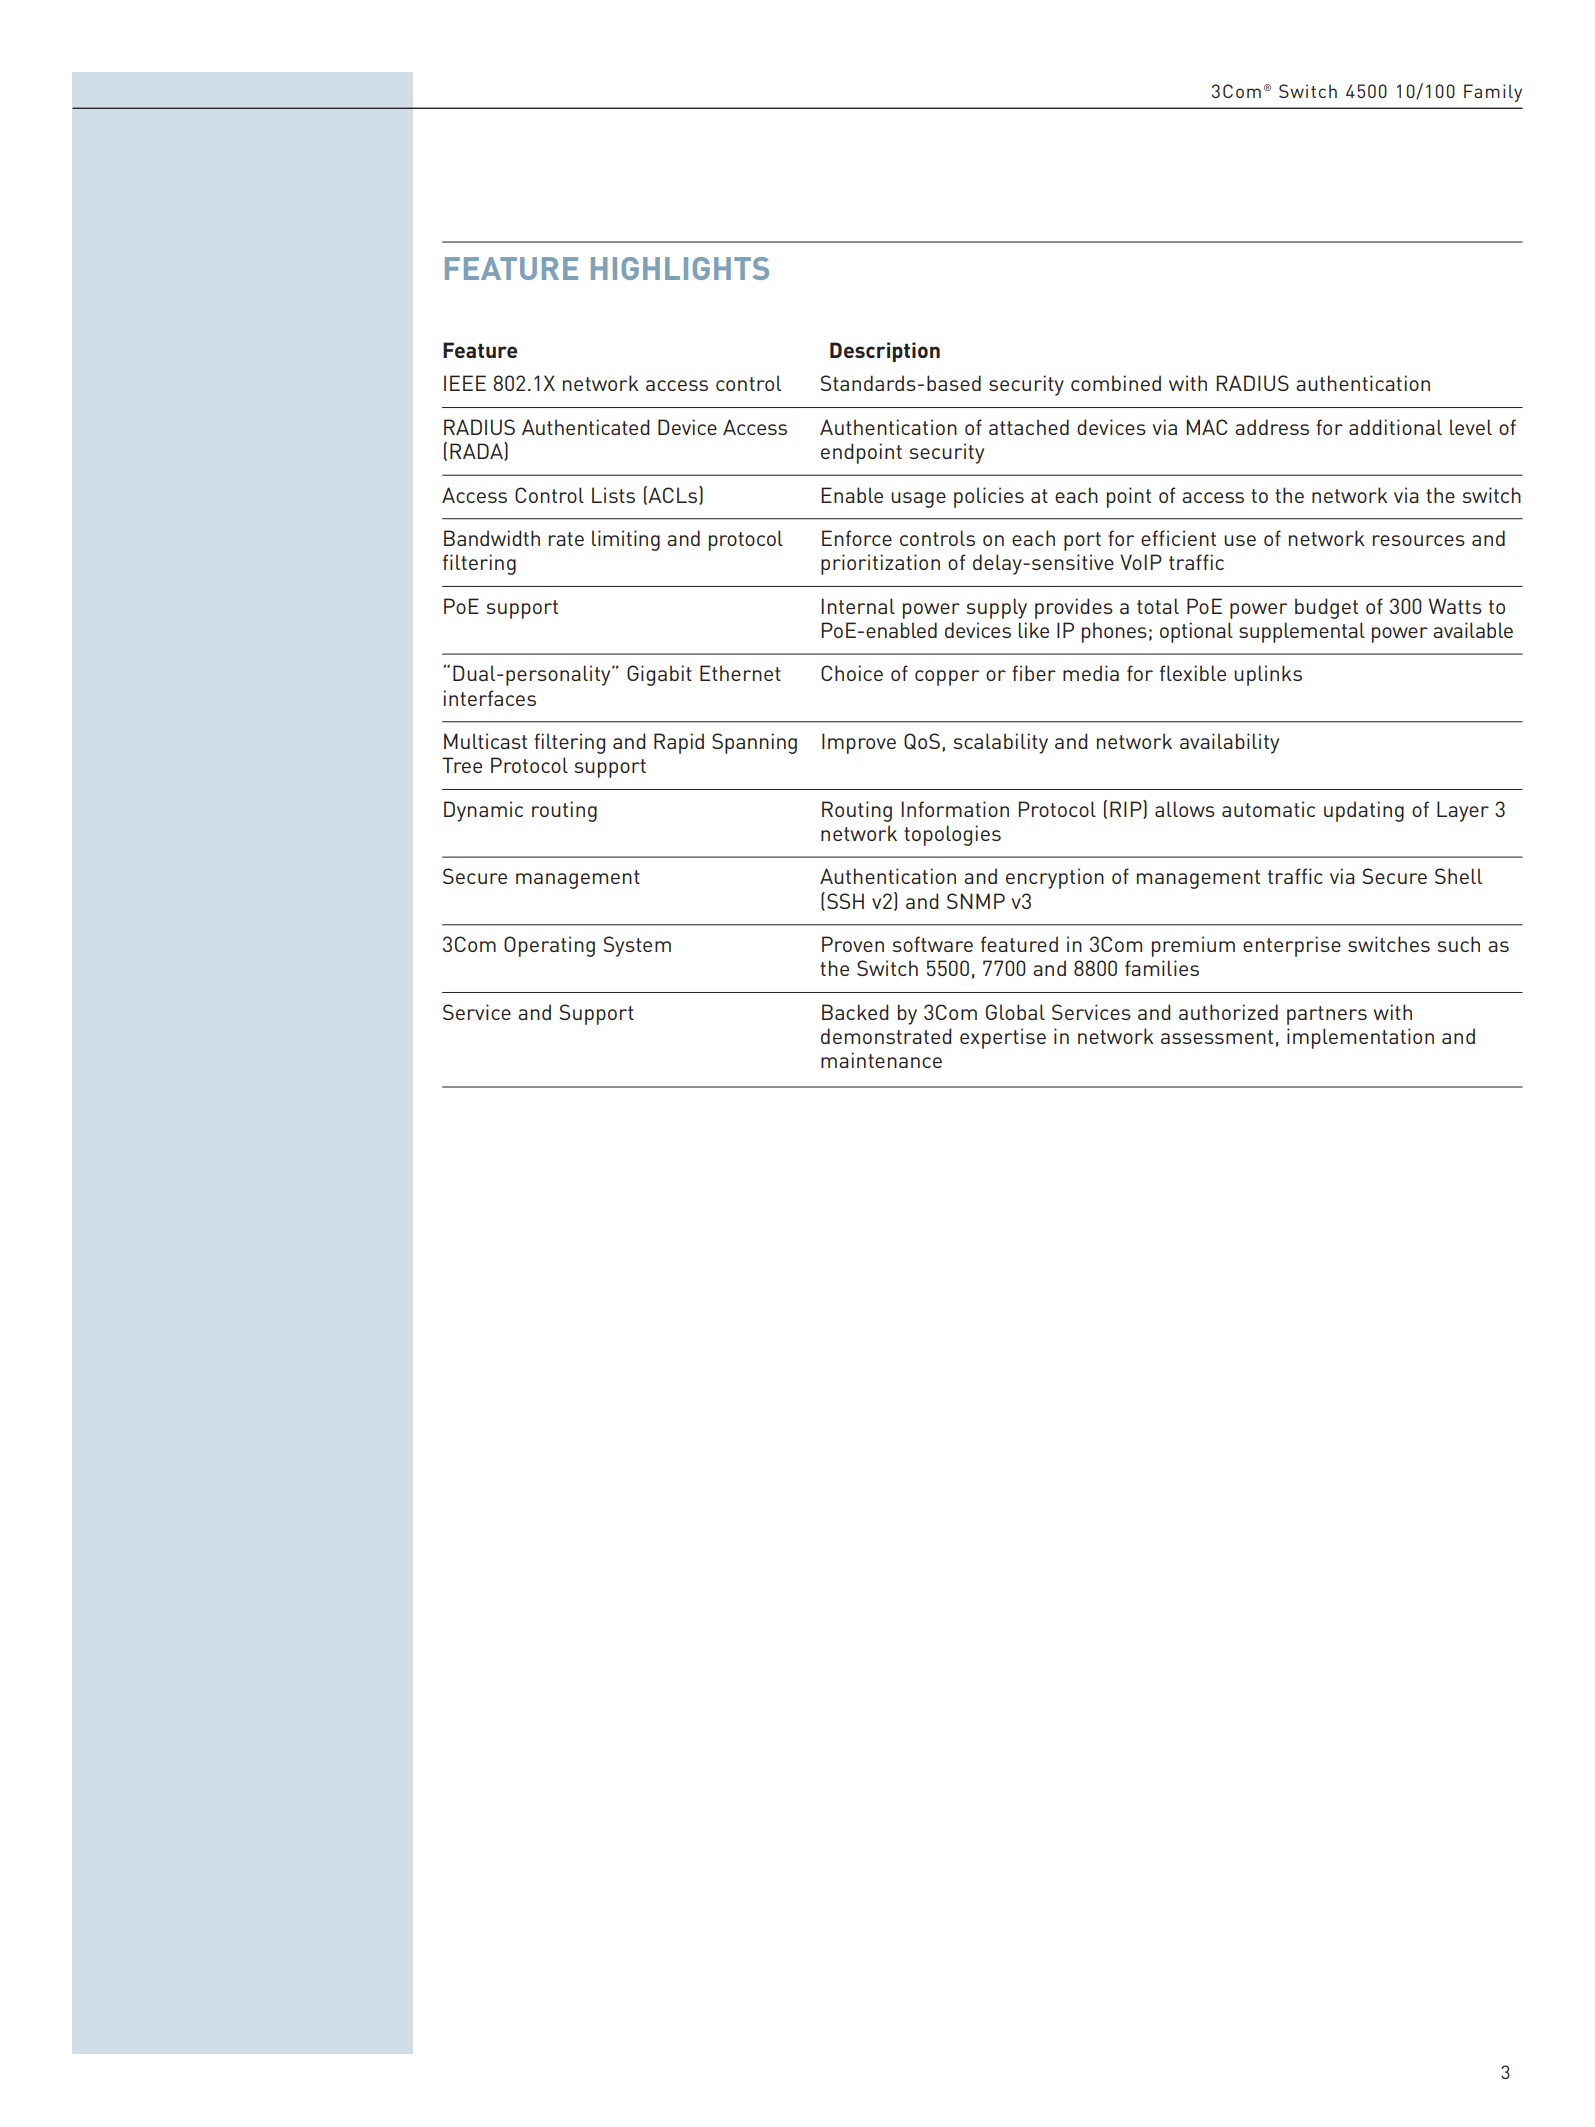 This image has width=1595, height=2127. I want to click on Family, so click(1493, 93).
